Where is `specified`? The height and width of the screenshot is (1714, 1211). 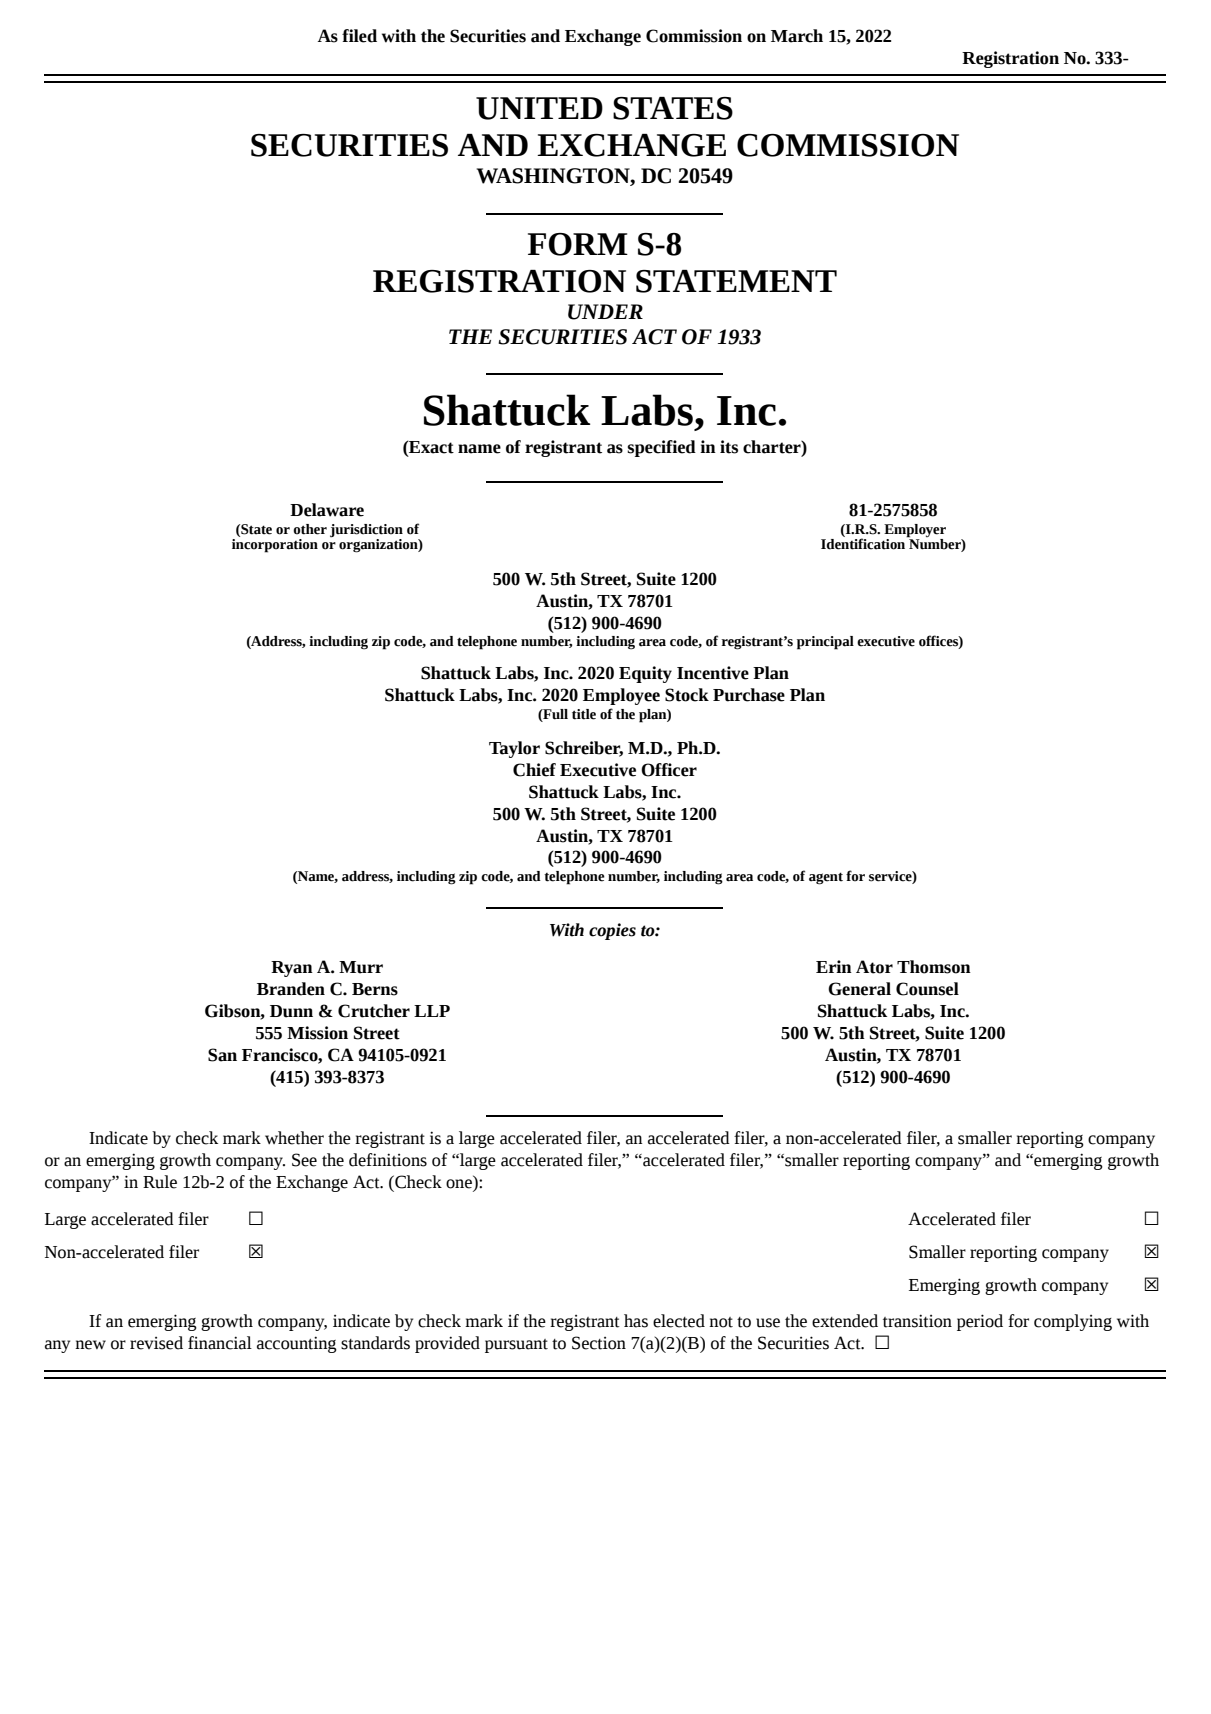 specified is located at coordinates (661, 448).
